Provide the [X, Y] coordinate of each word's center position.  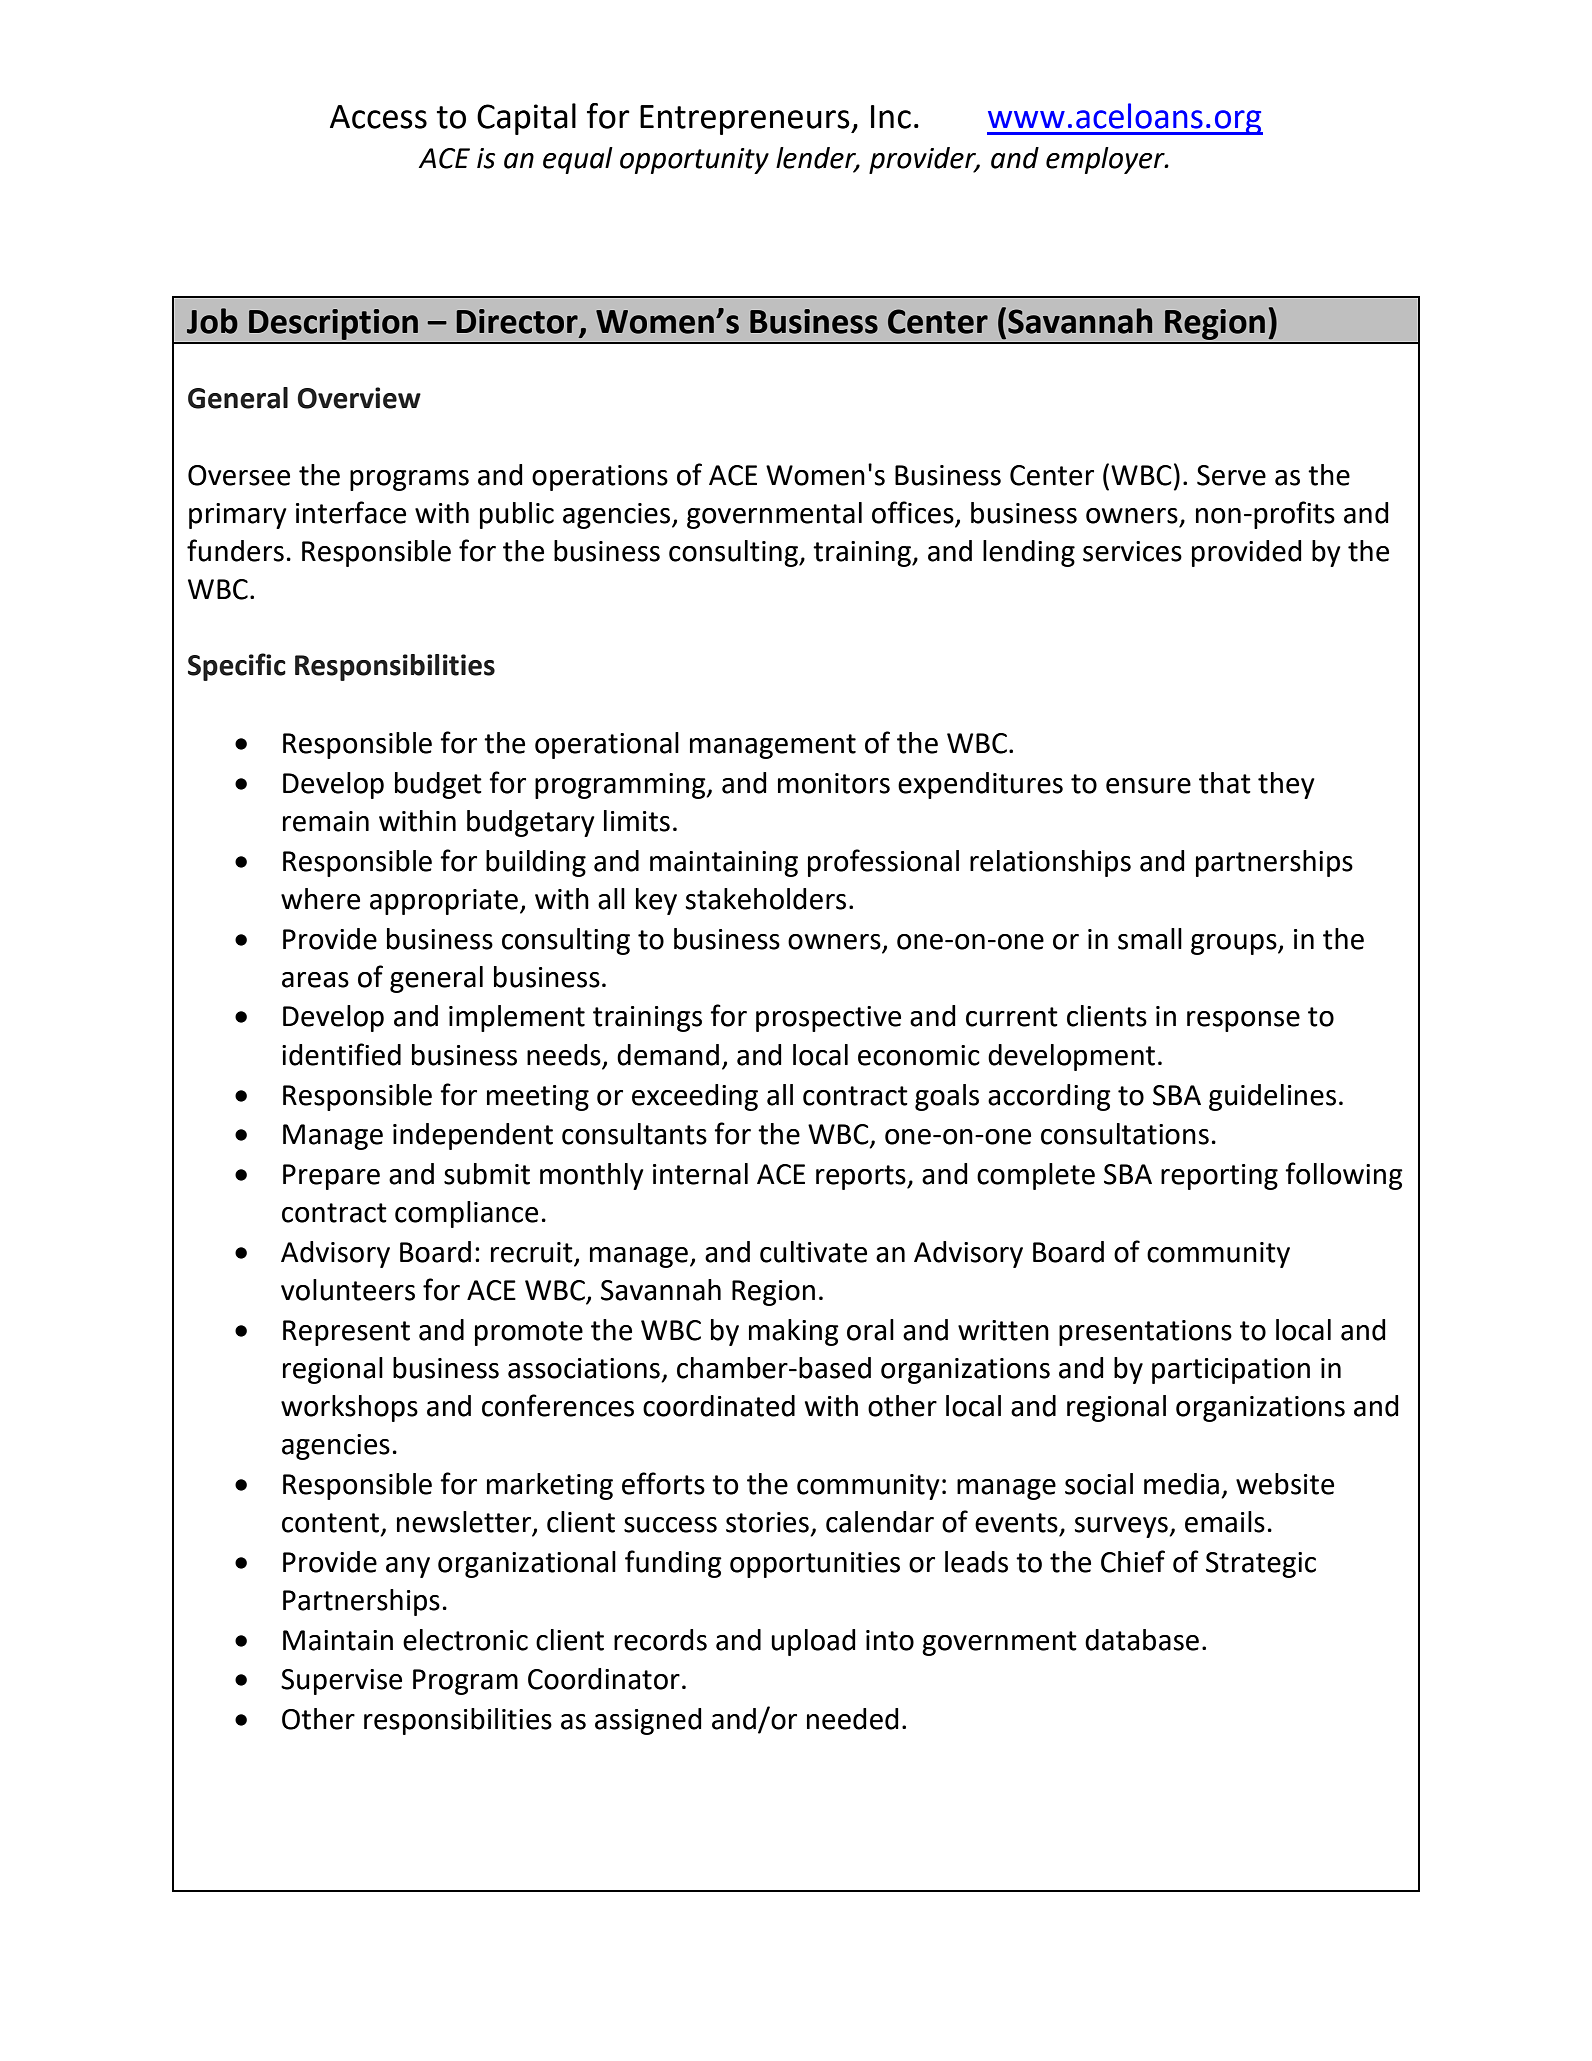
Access [378, 117]
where [320, 899]
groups [1235, 944]
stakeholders [766, 899]
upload [813, 1642]
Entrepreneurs [746, 120]
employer [1106, 160]
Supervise [341, 1682]
